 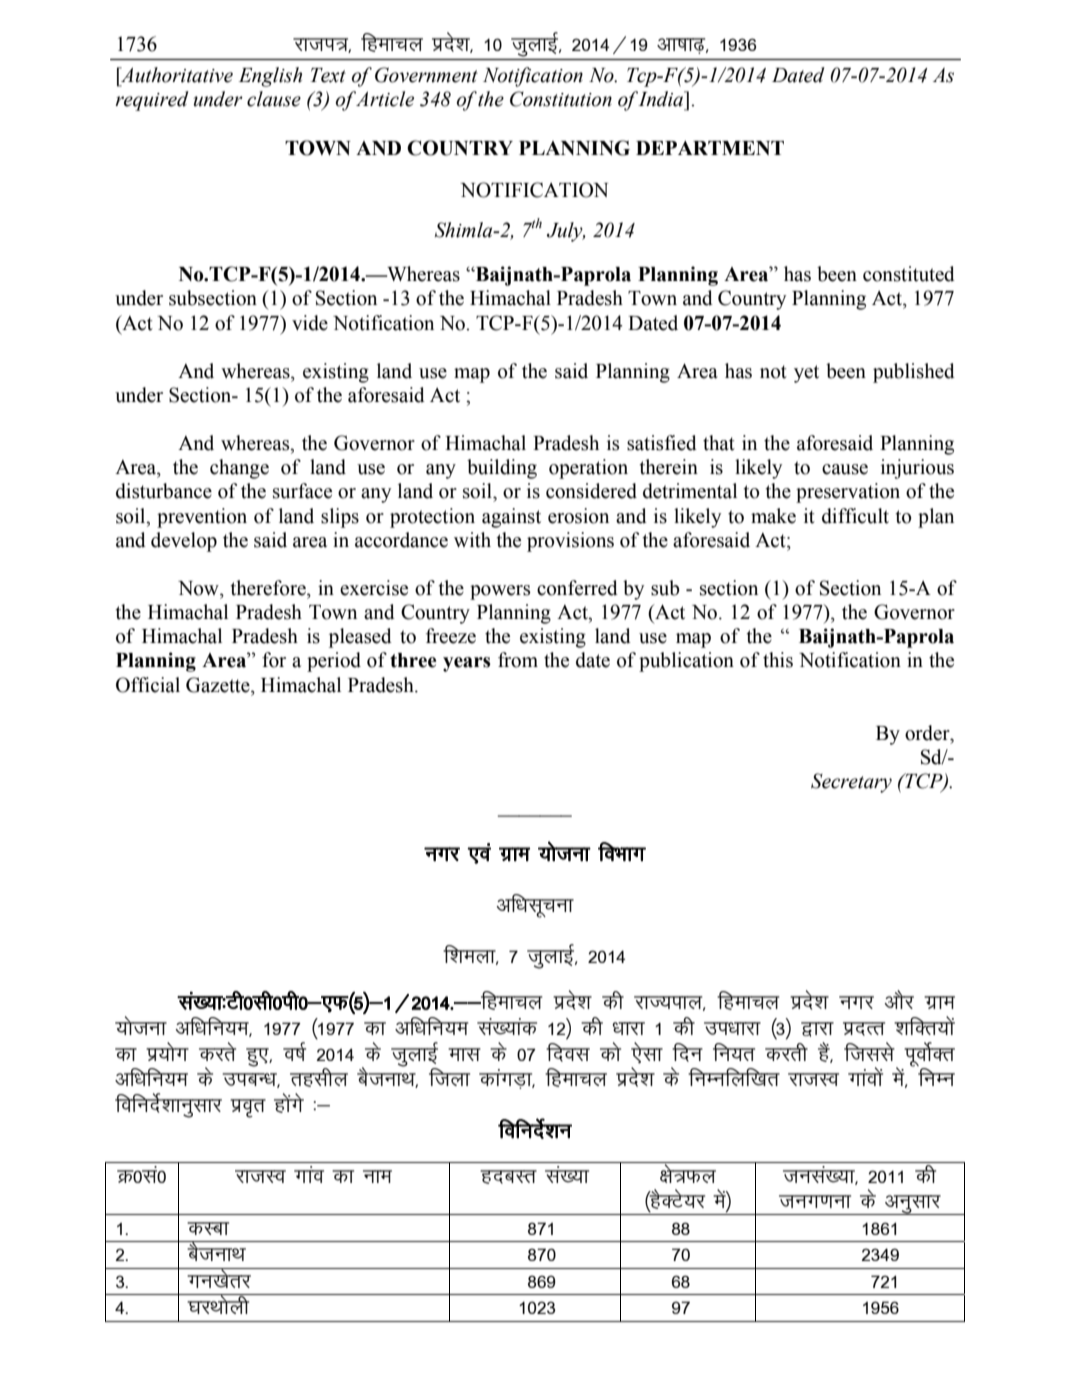 I want to click on Constitution, so click(x=561, y=99).
